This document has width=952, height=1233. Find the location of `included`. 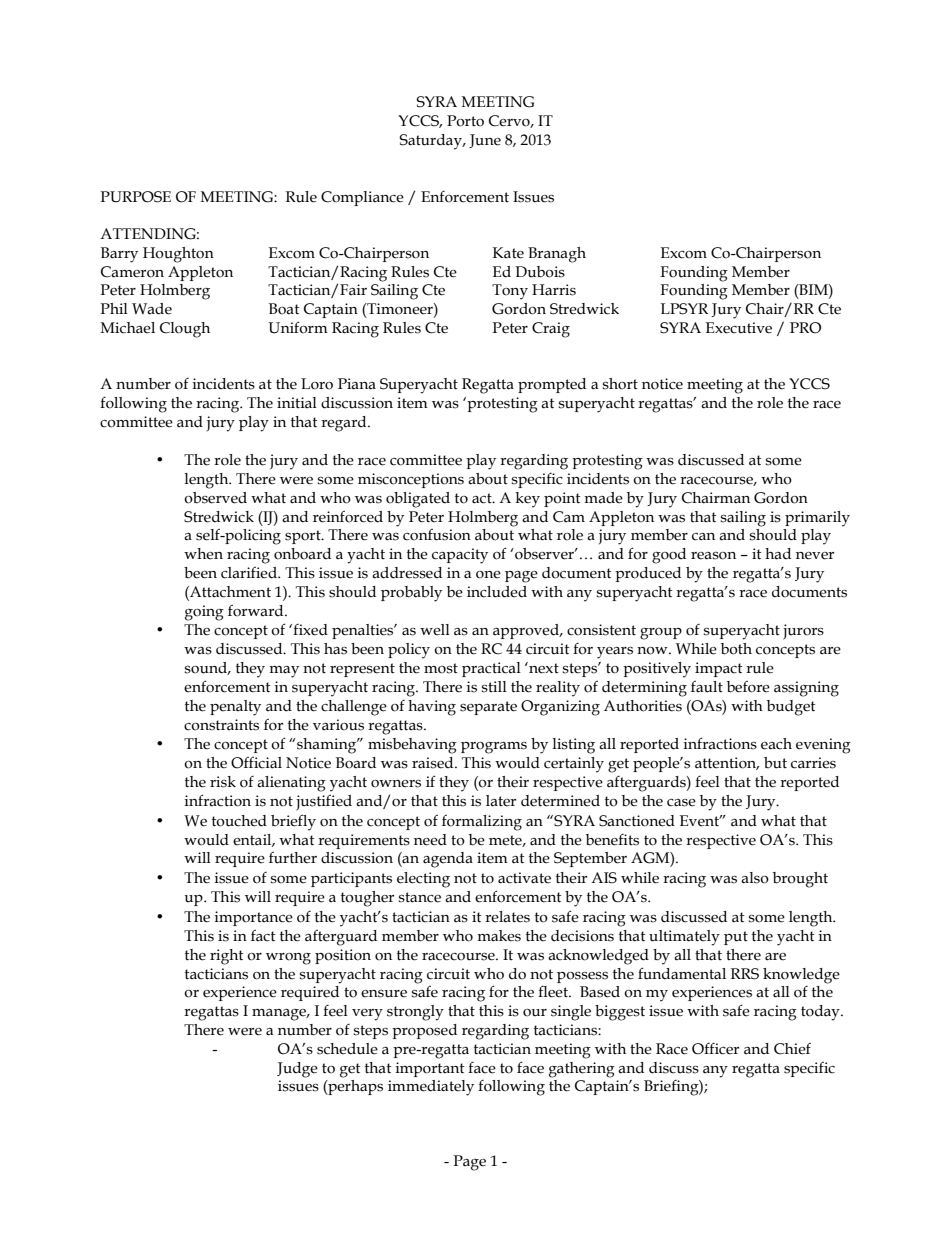

included is located at coordinates (497, 592).
